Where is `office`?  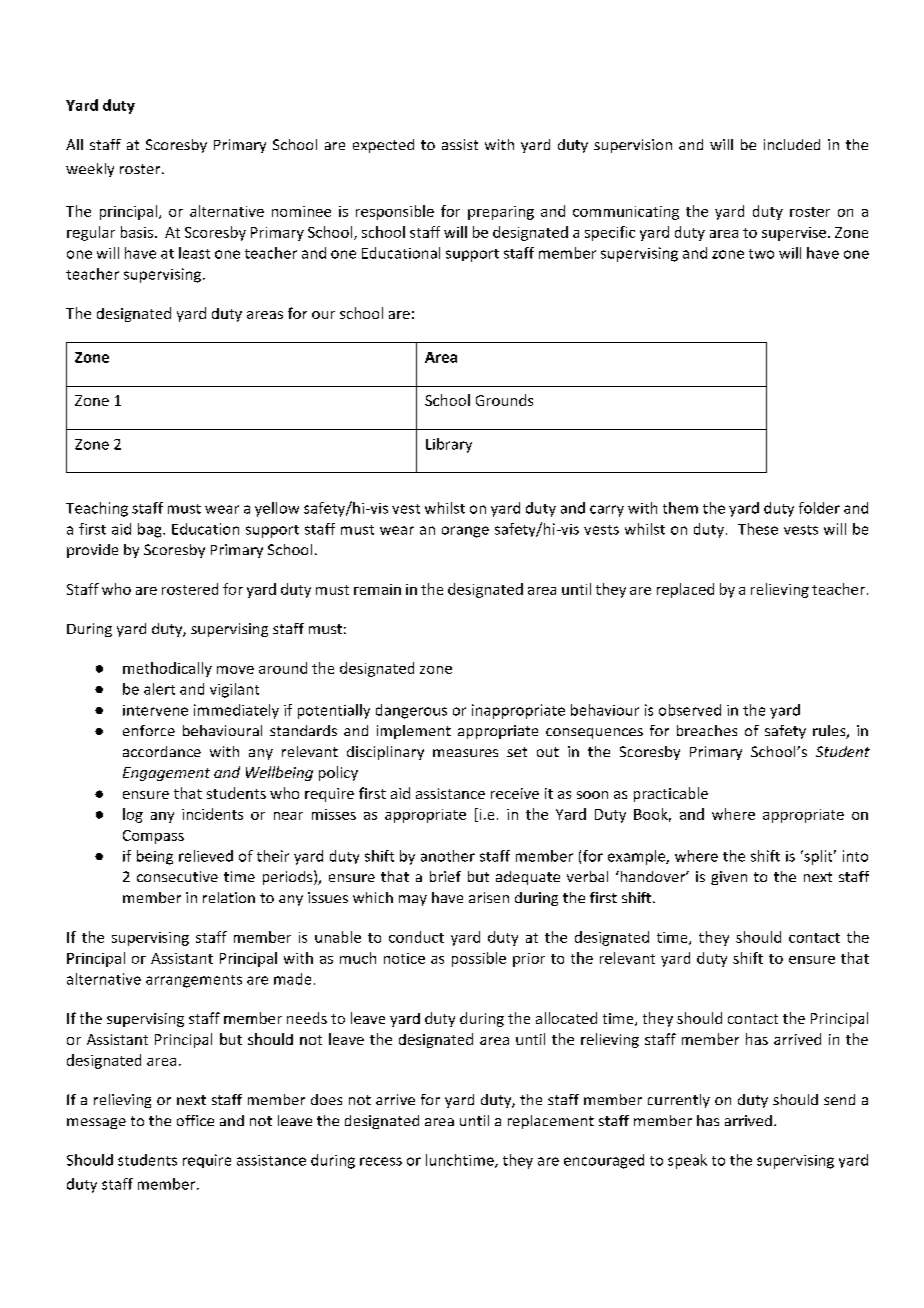
office is located at coordinates (195, 1120).
